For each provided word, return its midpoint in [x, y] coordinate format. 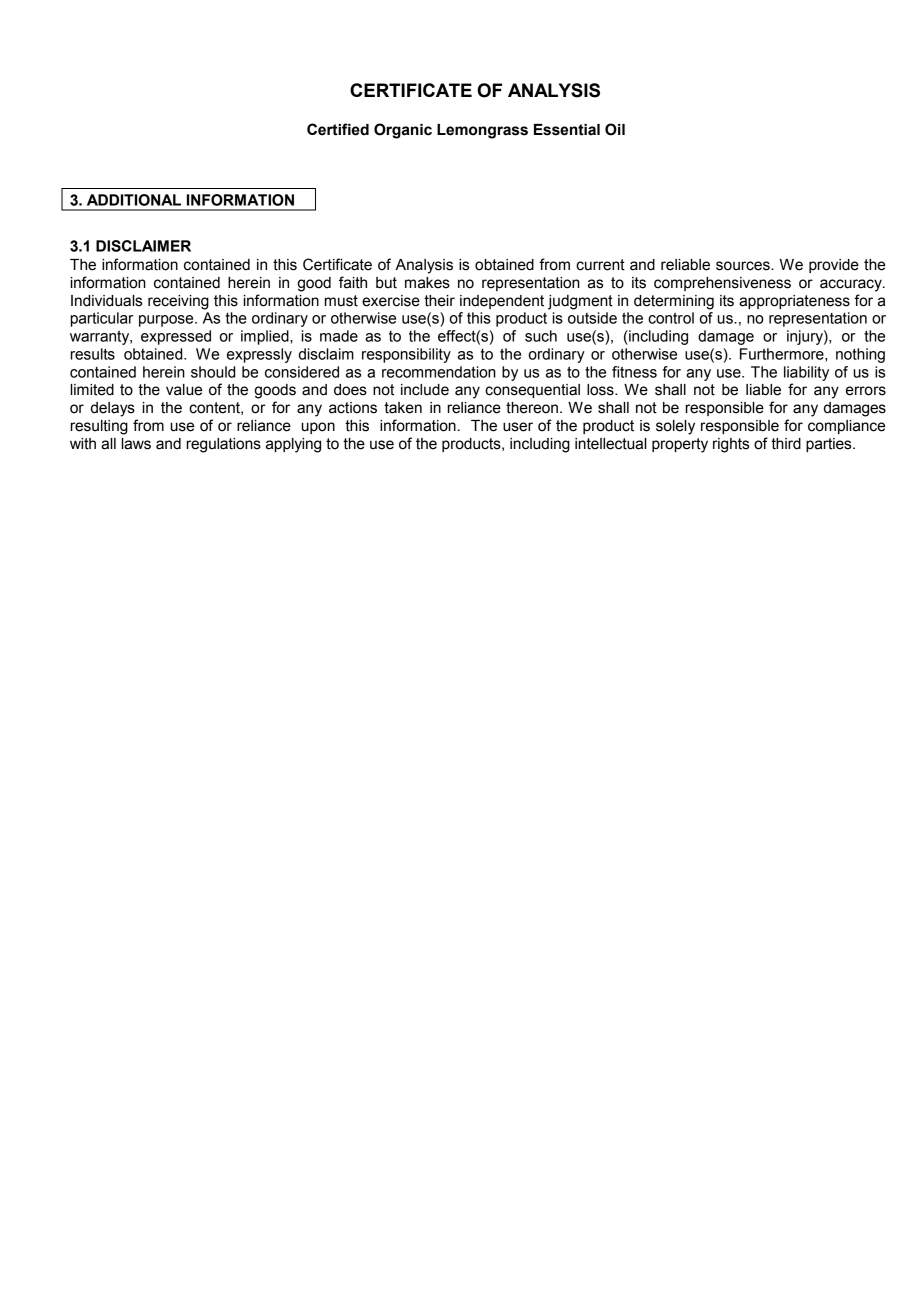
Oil [615, 129]
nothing [860, 355]
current [600, 265]
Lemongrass [482, 131]
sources [744, 266]
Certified [338, 129]
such [541, 336]
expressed [176, 337]
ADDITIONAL [134, 200]
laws [136, 444]
